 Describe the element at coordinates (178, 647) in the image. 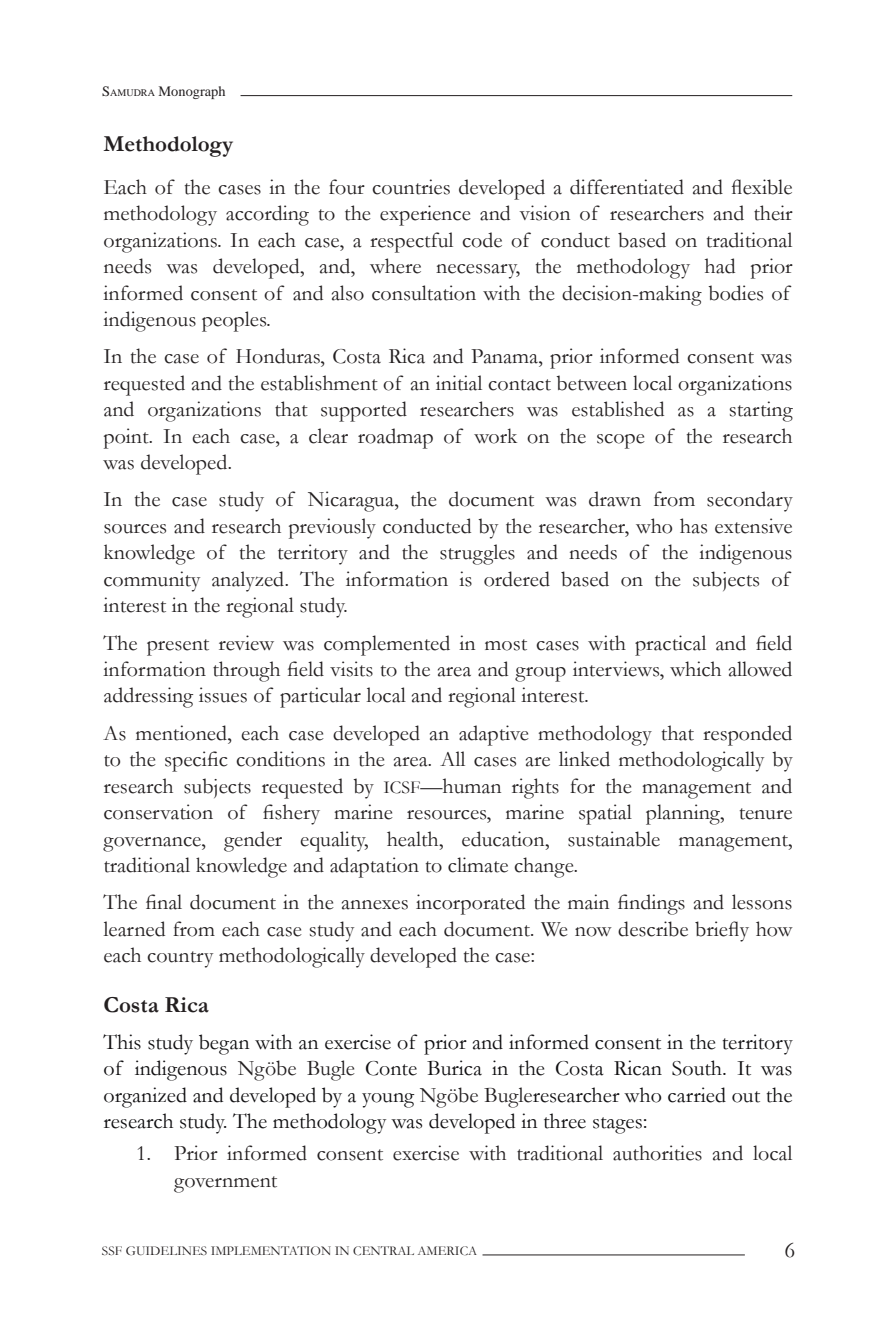

I see `present` at that location.
